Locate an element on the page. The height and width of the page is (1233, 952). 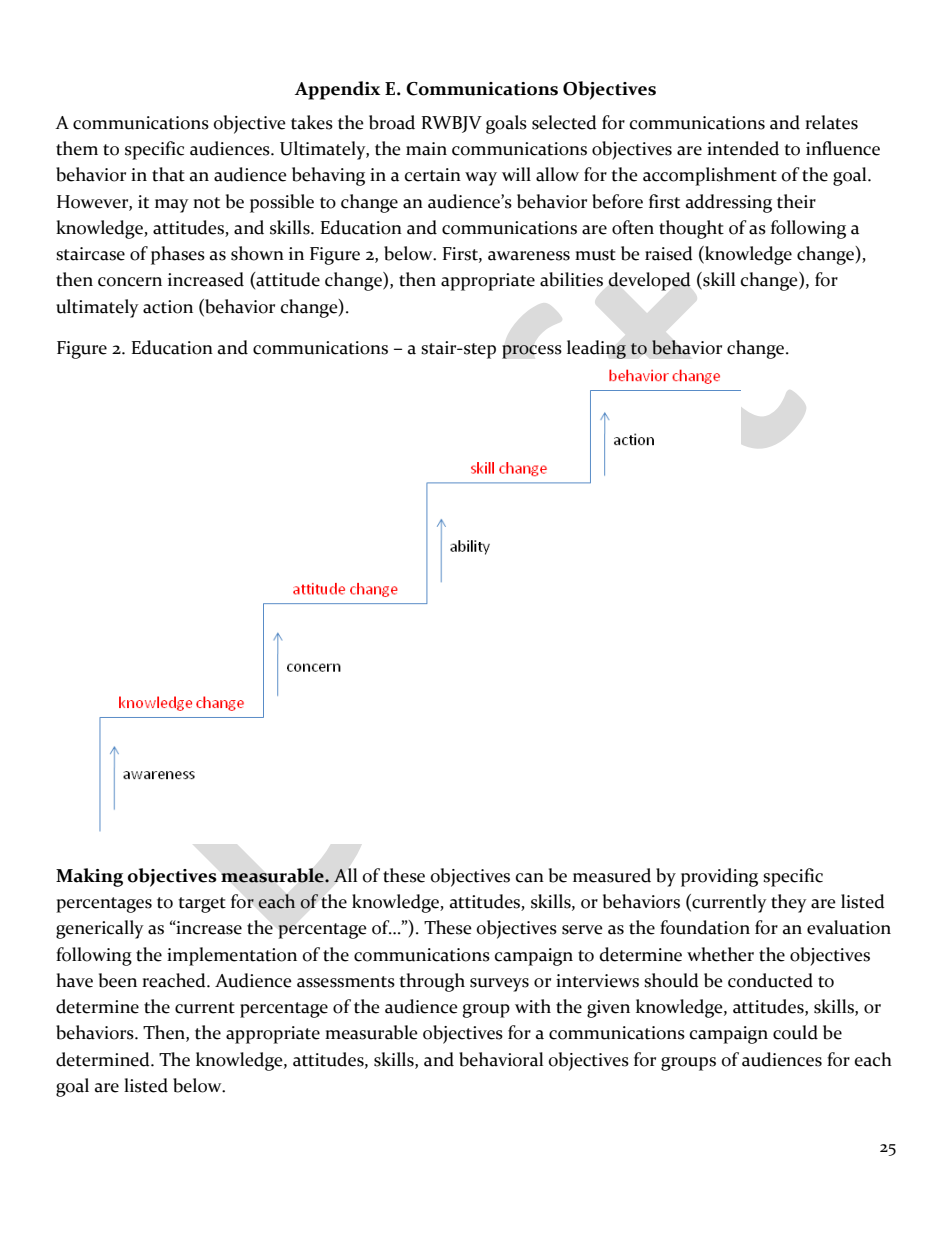
Making is located at coordinates (89, 877).
